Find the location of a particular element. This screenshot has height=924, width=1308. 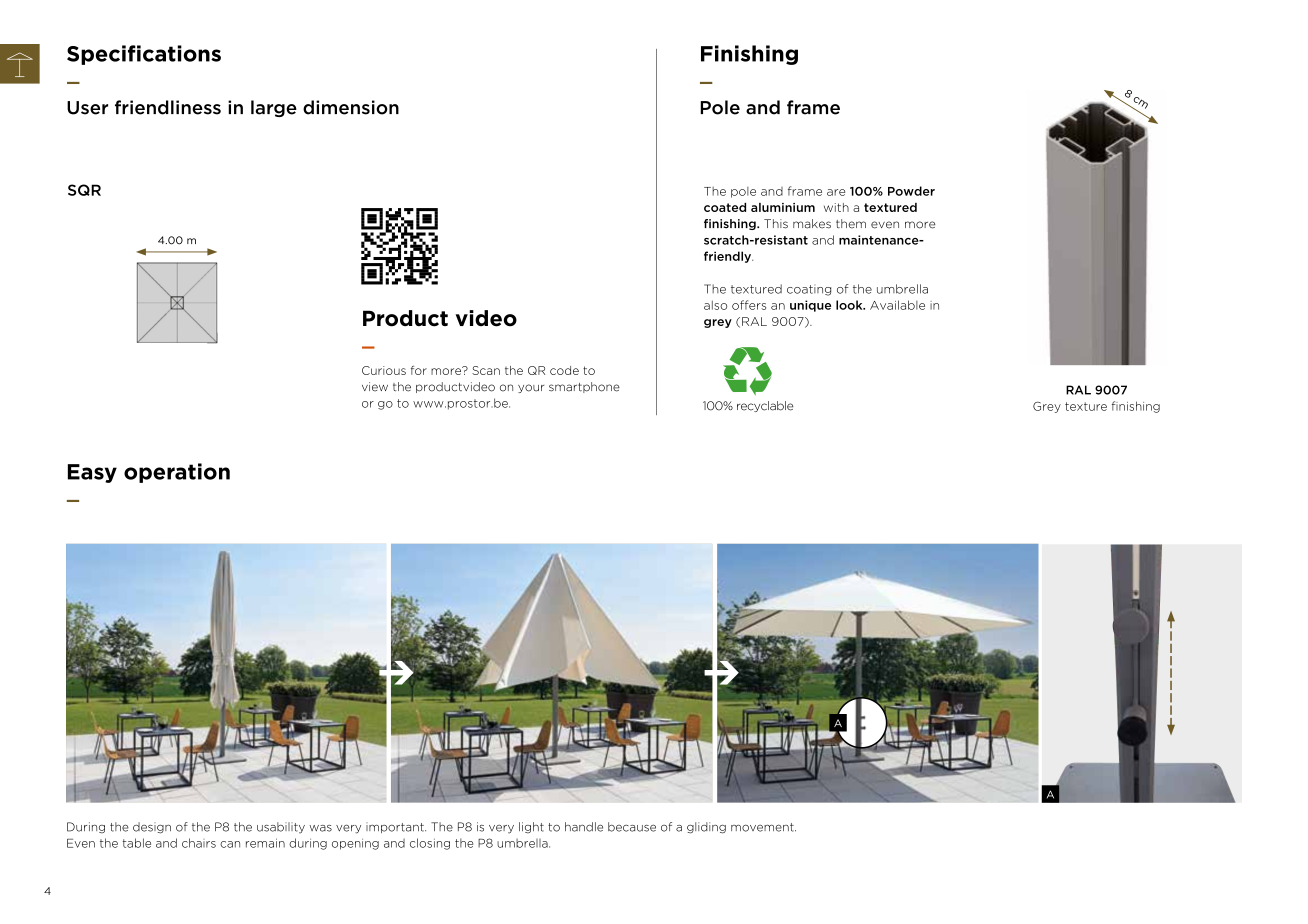

your is located at coordinates (531, 388).
